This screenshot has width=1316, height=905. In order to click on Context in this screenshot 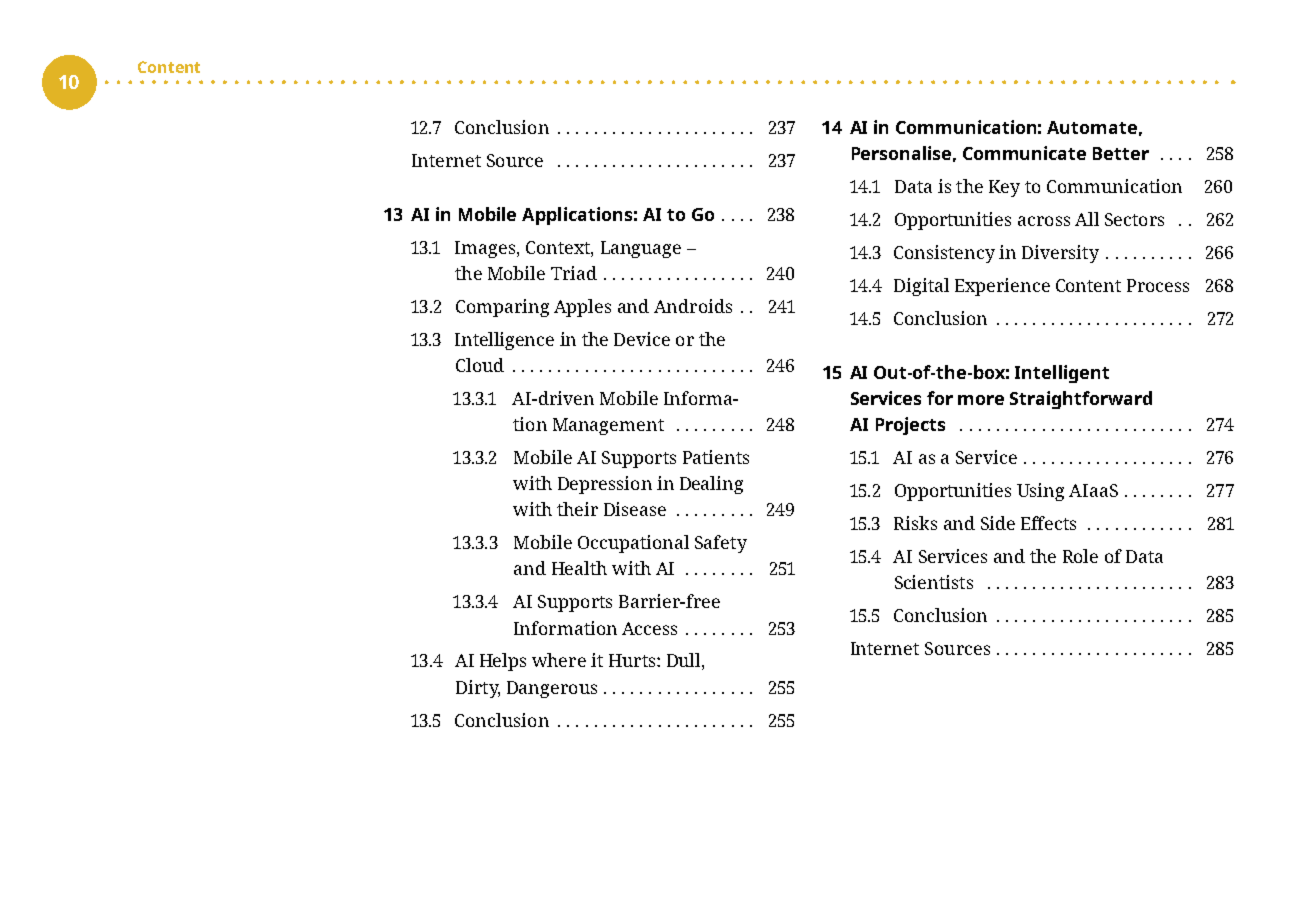, I will do `click(559, 247)`.
